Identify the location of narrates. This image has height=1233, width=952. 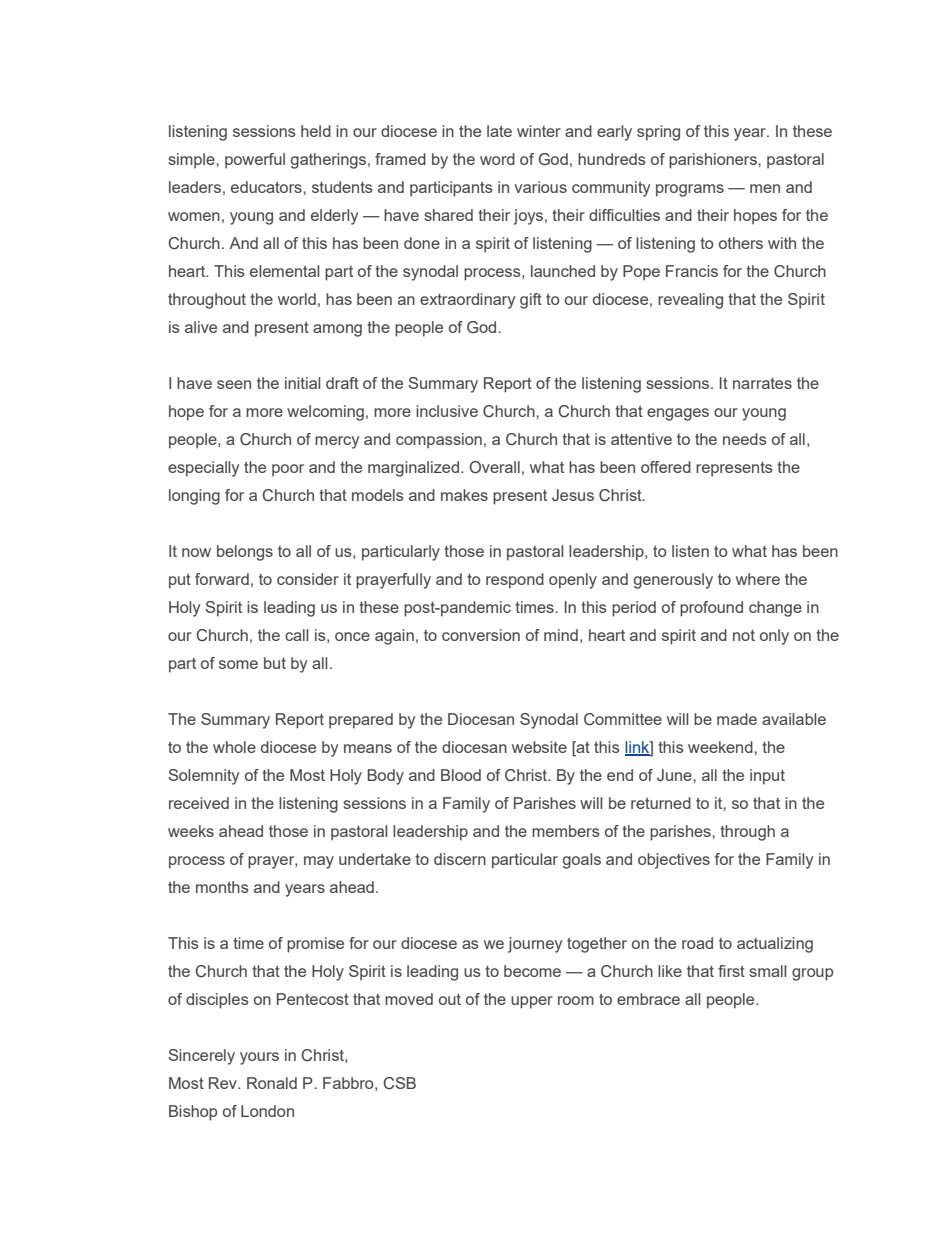
(762, 383).
